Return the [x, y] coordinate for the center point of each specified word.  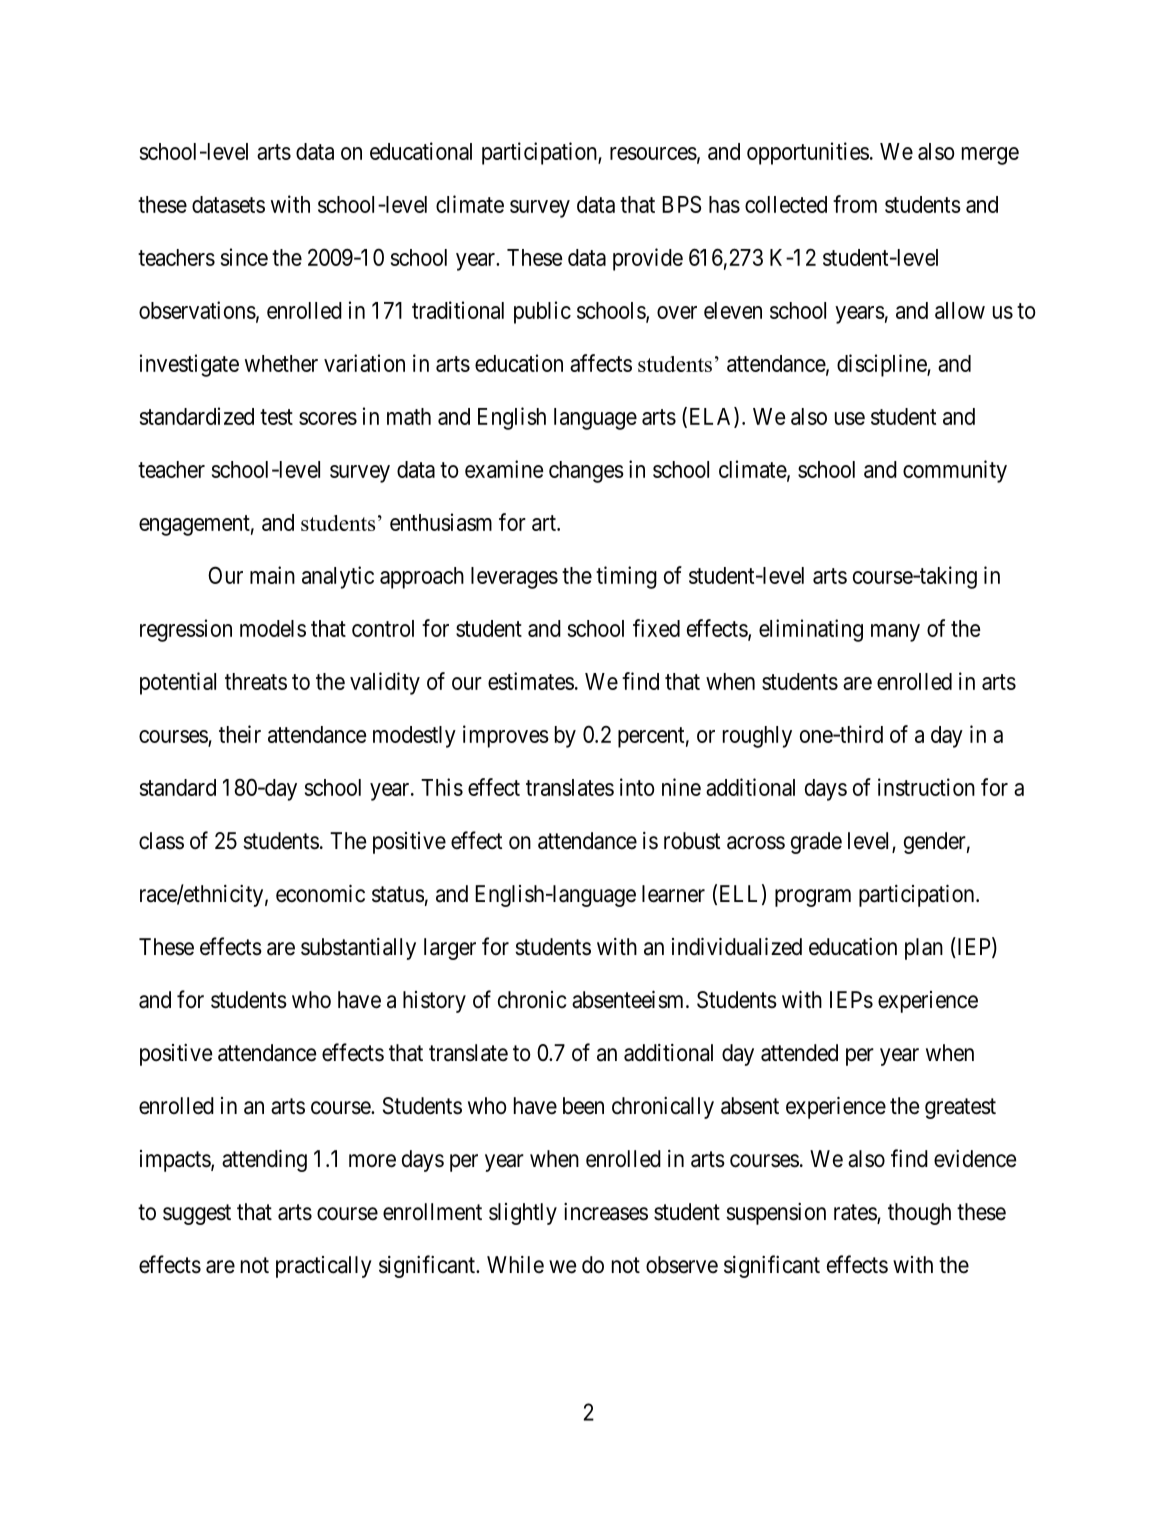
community [955, 471]
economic [320, 893]
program [813, 898]
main [272, 575]
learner [673, 894]
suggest [197, 1214]
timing [626, 577]
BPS [681, 204]
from [855, 204]
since [244, 257]
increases [606, 1212]
